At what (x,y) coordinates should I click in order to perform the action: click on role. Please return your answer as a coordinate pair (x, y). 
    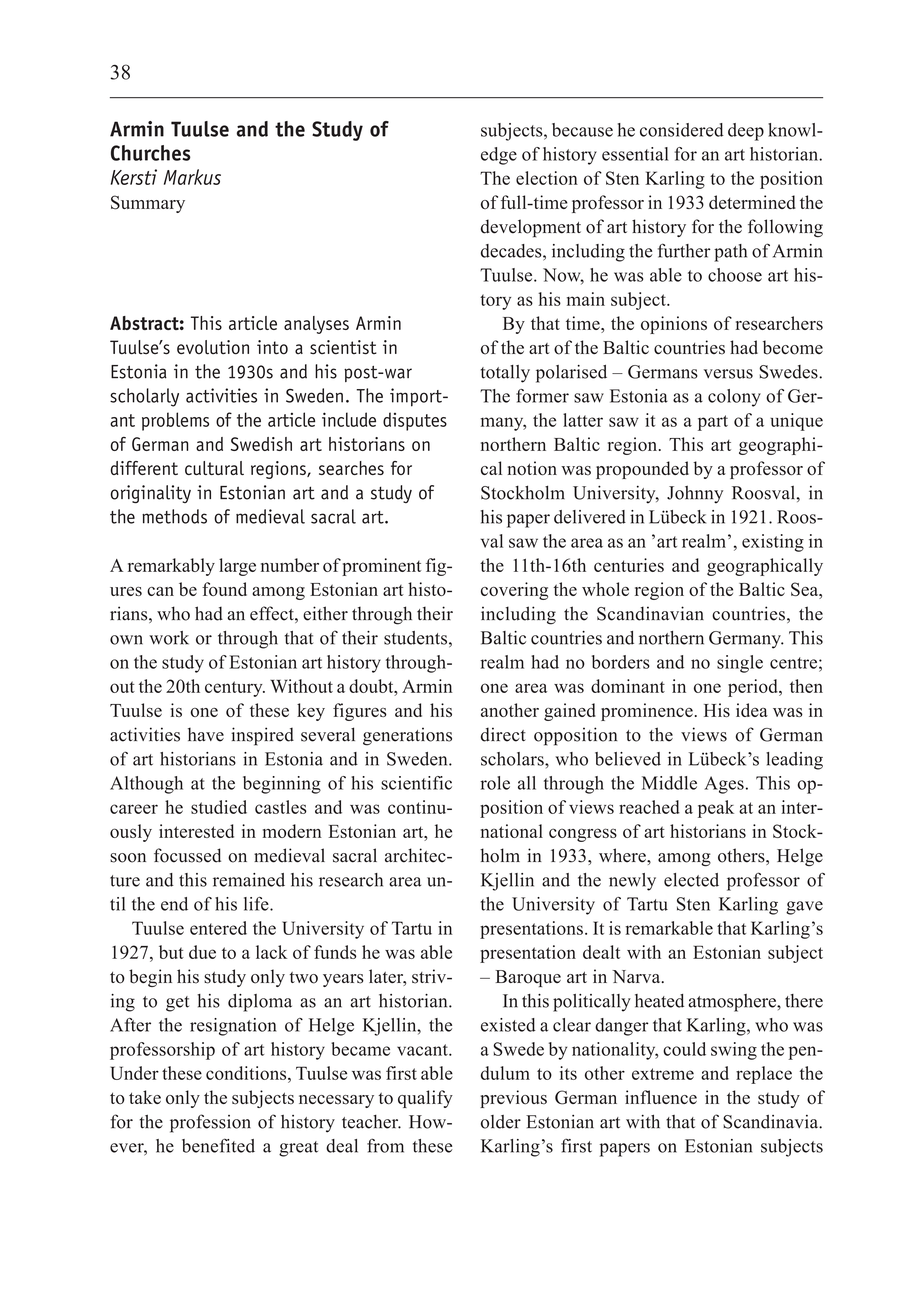
    Looking at the image, I should click on (495, 783).
